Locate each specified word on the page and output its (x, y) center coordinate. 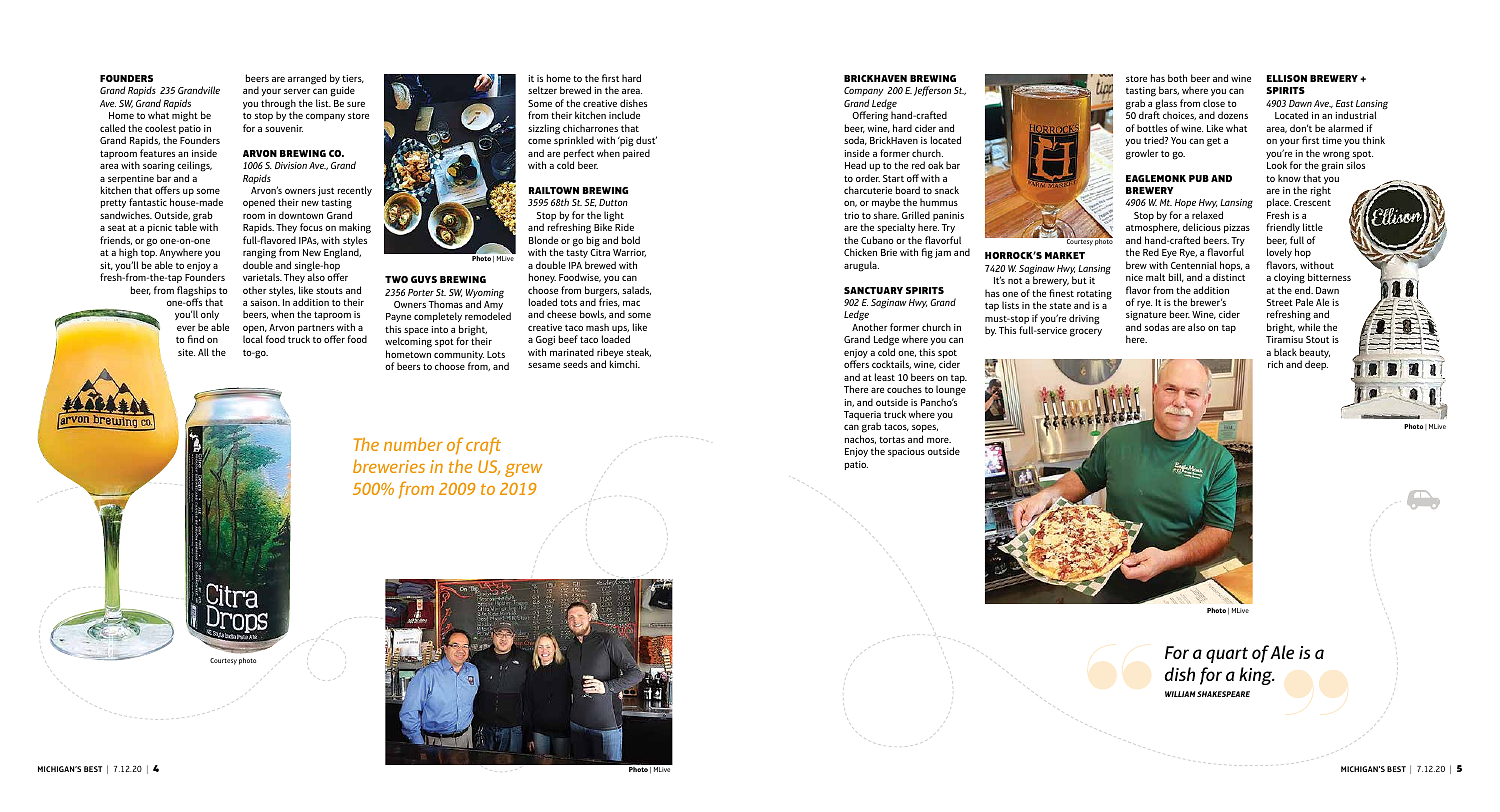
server (297, 91)
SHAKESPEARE (1223, 694)
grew (524, 470)
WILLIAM (1180, 694)
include (624, 115)
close (1214, 103)
